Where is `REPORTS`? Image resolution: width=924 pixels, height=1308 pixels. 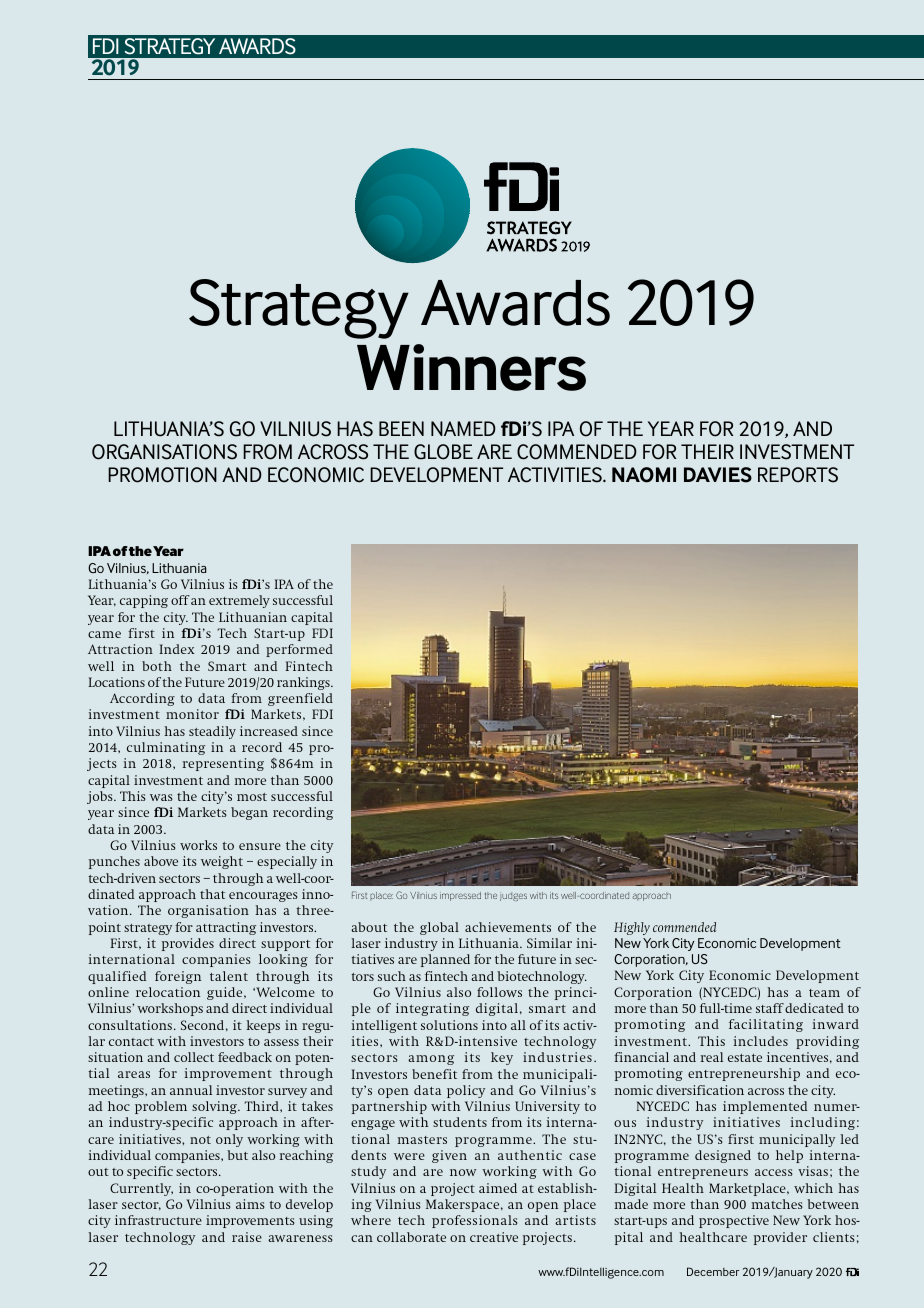
REPORTS is located at coordinates (798, 475).
